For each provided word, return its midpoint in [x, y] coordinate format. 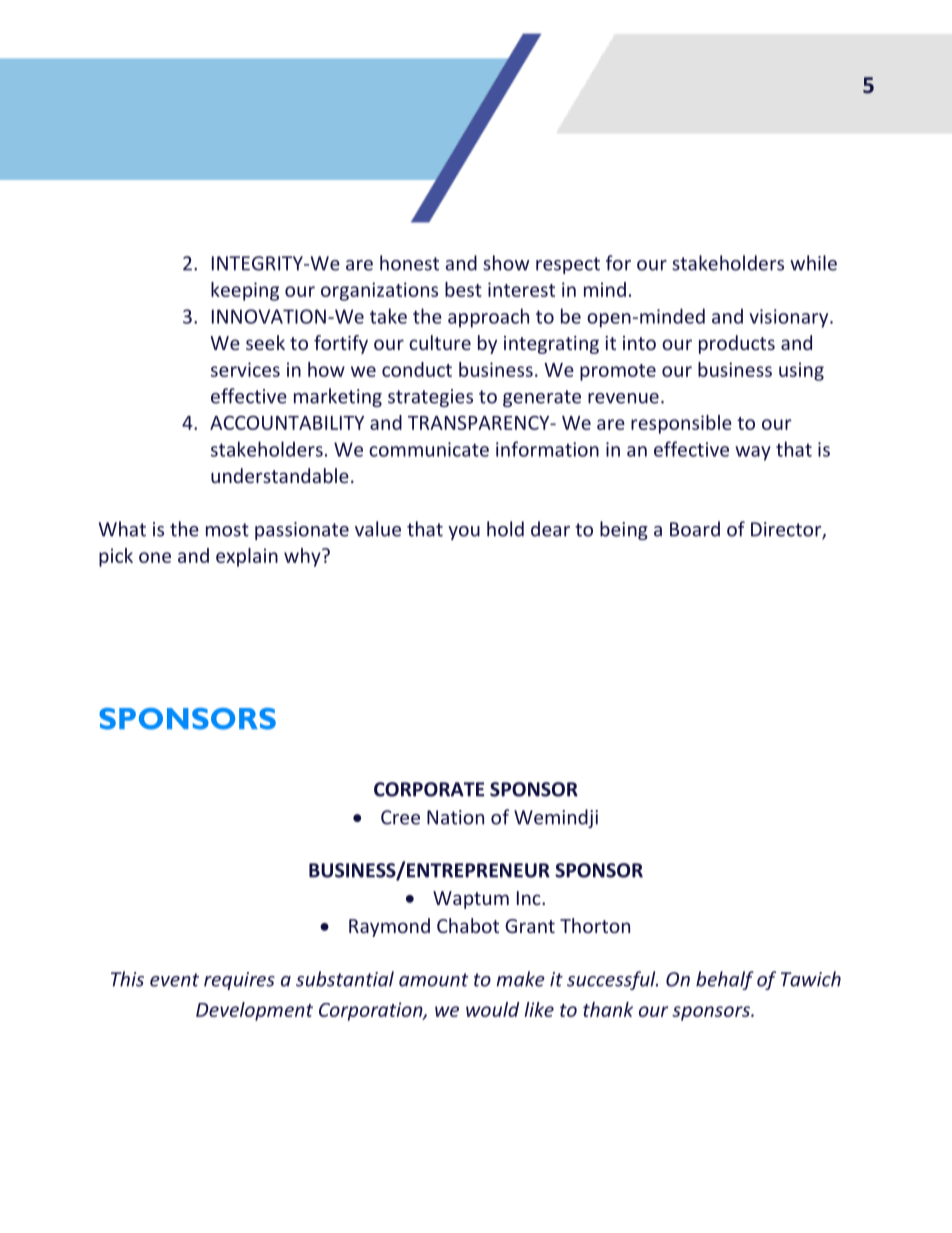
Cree [400, 817]
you [464, 533]
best [463, 289]
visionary [790, 318]
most [227, 530]
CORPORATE [429, 789]
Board [695, 529]
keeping [245, 291]
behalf [725, 980]
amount [434, 980]
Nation [455, 817]
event [174, 980]
